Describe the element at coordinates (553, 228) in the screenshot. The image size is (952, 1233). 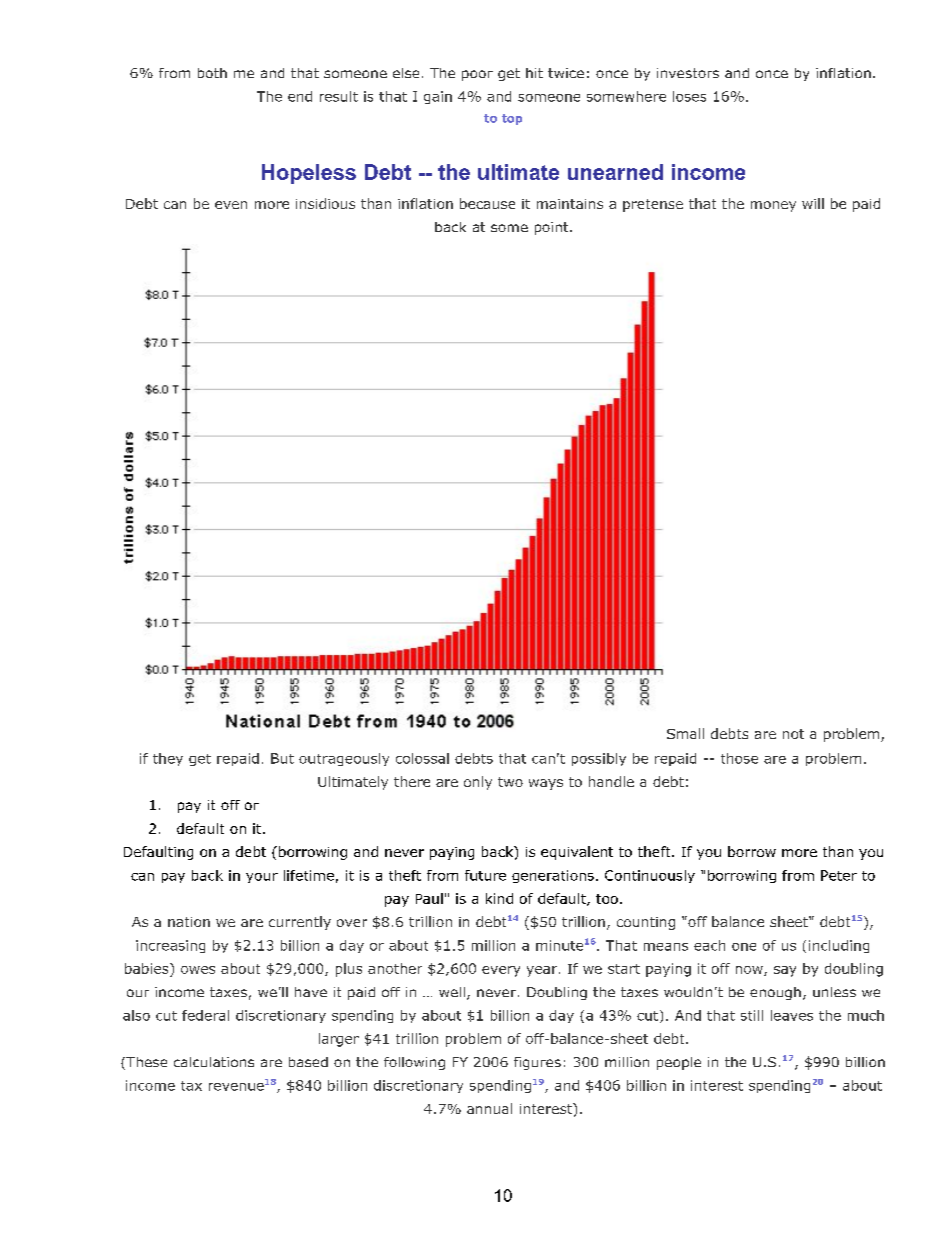
I see `point` at that location.
